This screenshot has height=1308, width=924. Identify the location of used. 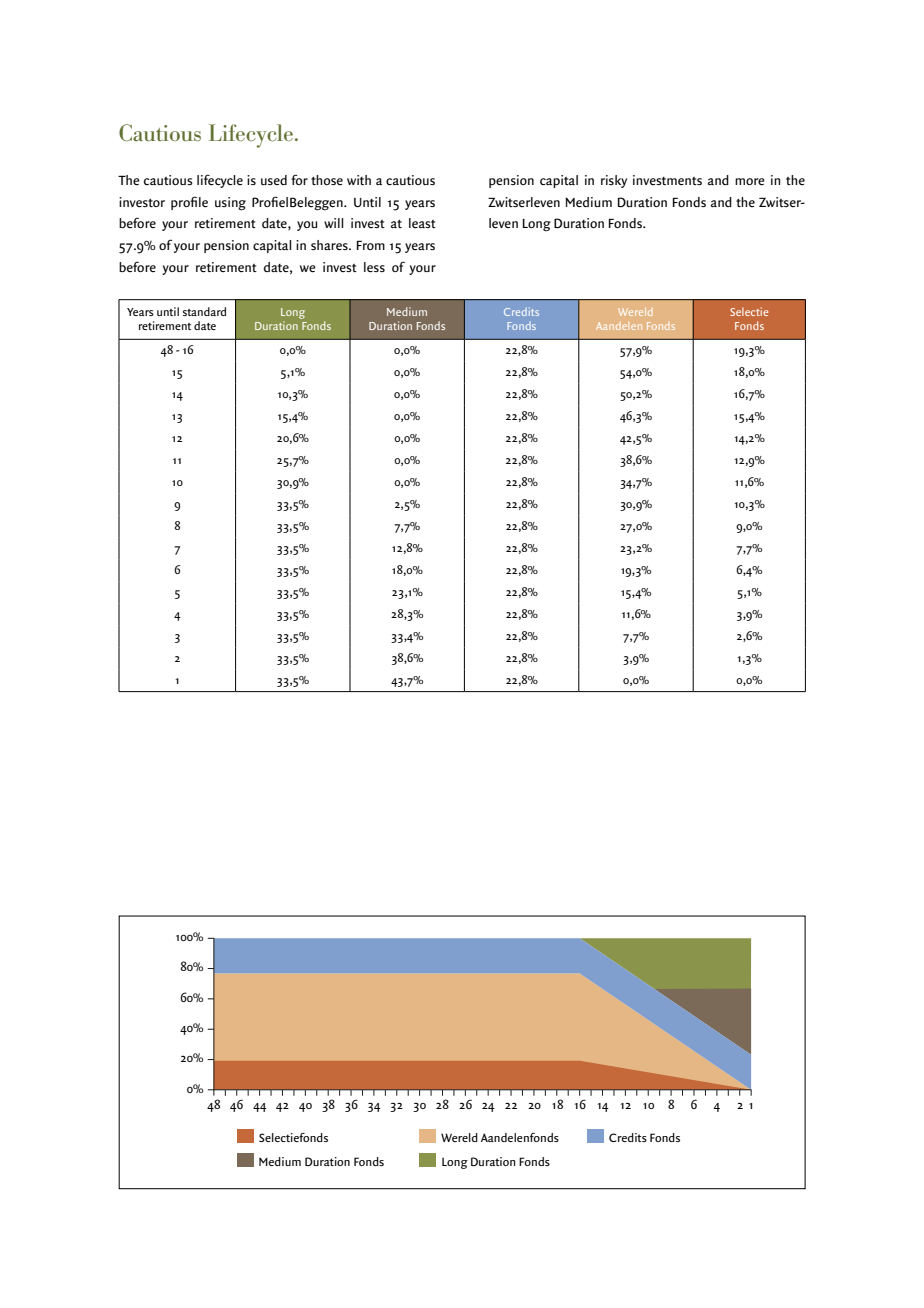
(274, 180).
